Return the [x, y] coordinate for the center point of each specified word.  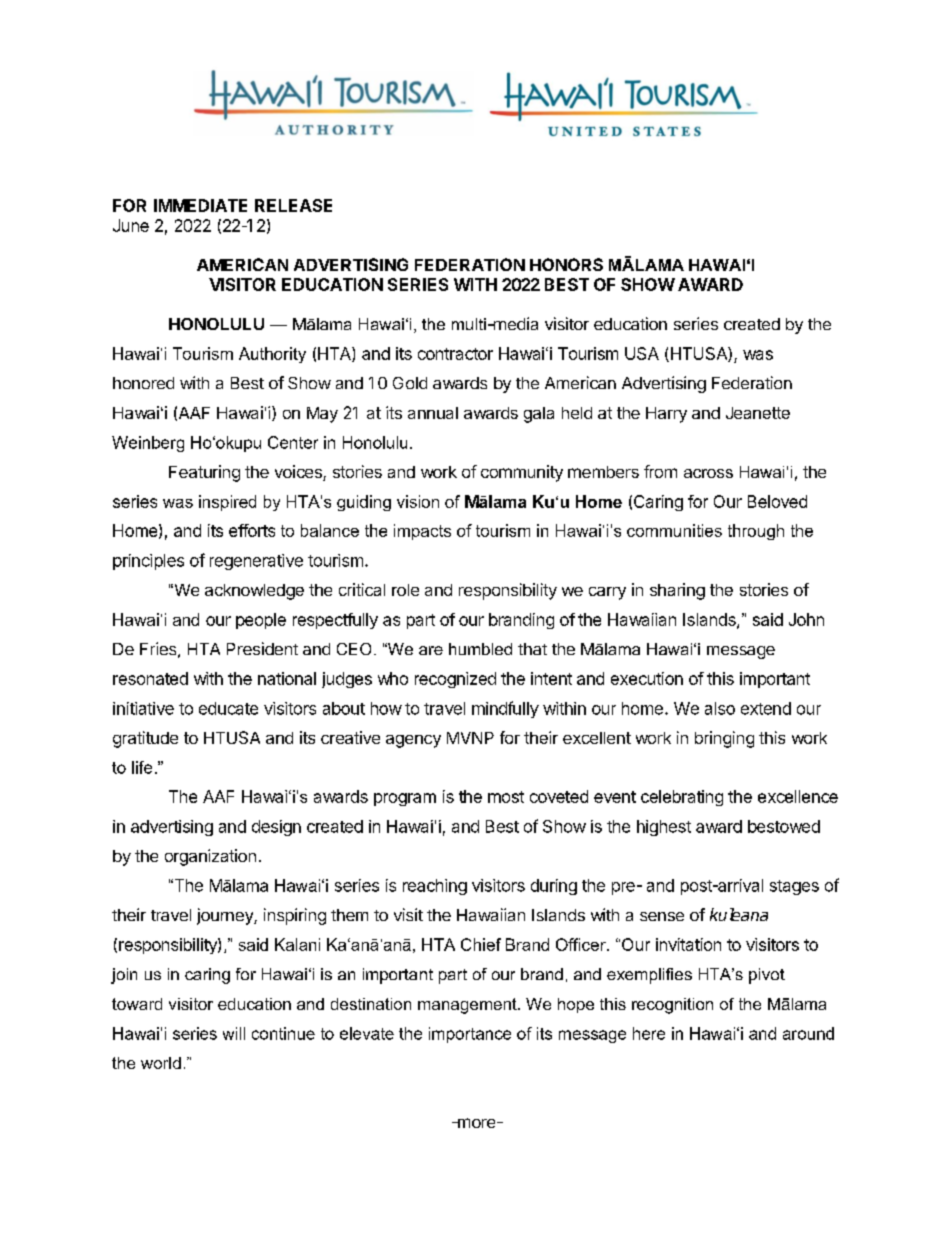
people [261, 621]
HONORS [566, 264]
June [131, 225]
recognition [672, 1006]
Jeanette [758, 413]
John [806, 619]
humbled [480, 649]
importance [470, 1035]
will [234, 1033]
